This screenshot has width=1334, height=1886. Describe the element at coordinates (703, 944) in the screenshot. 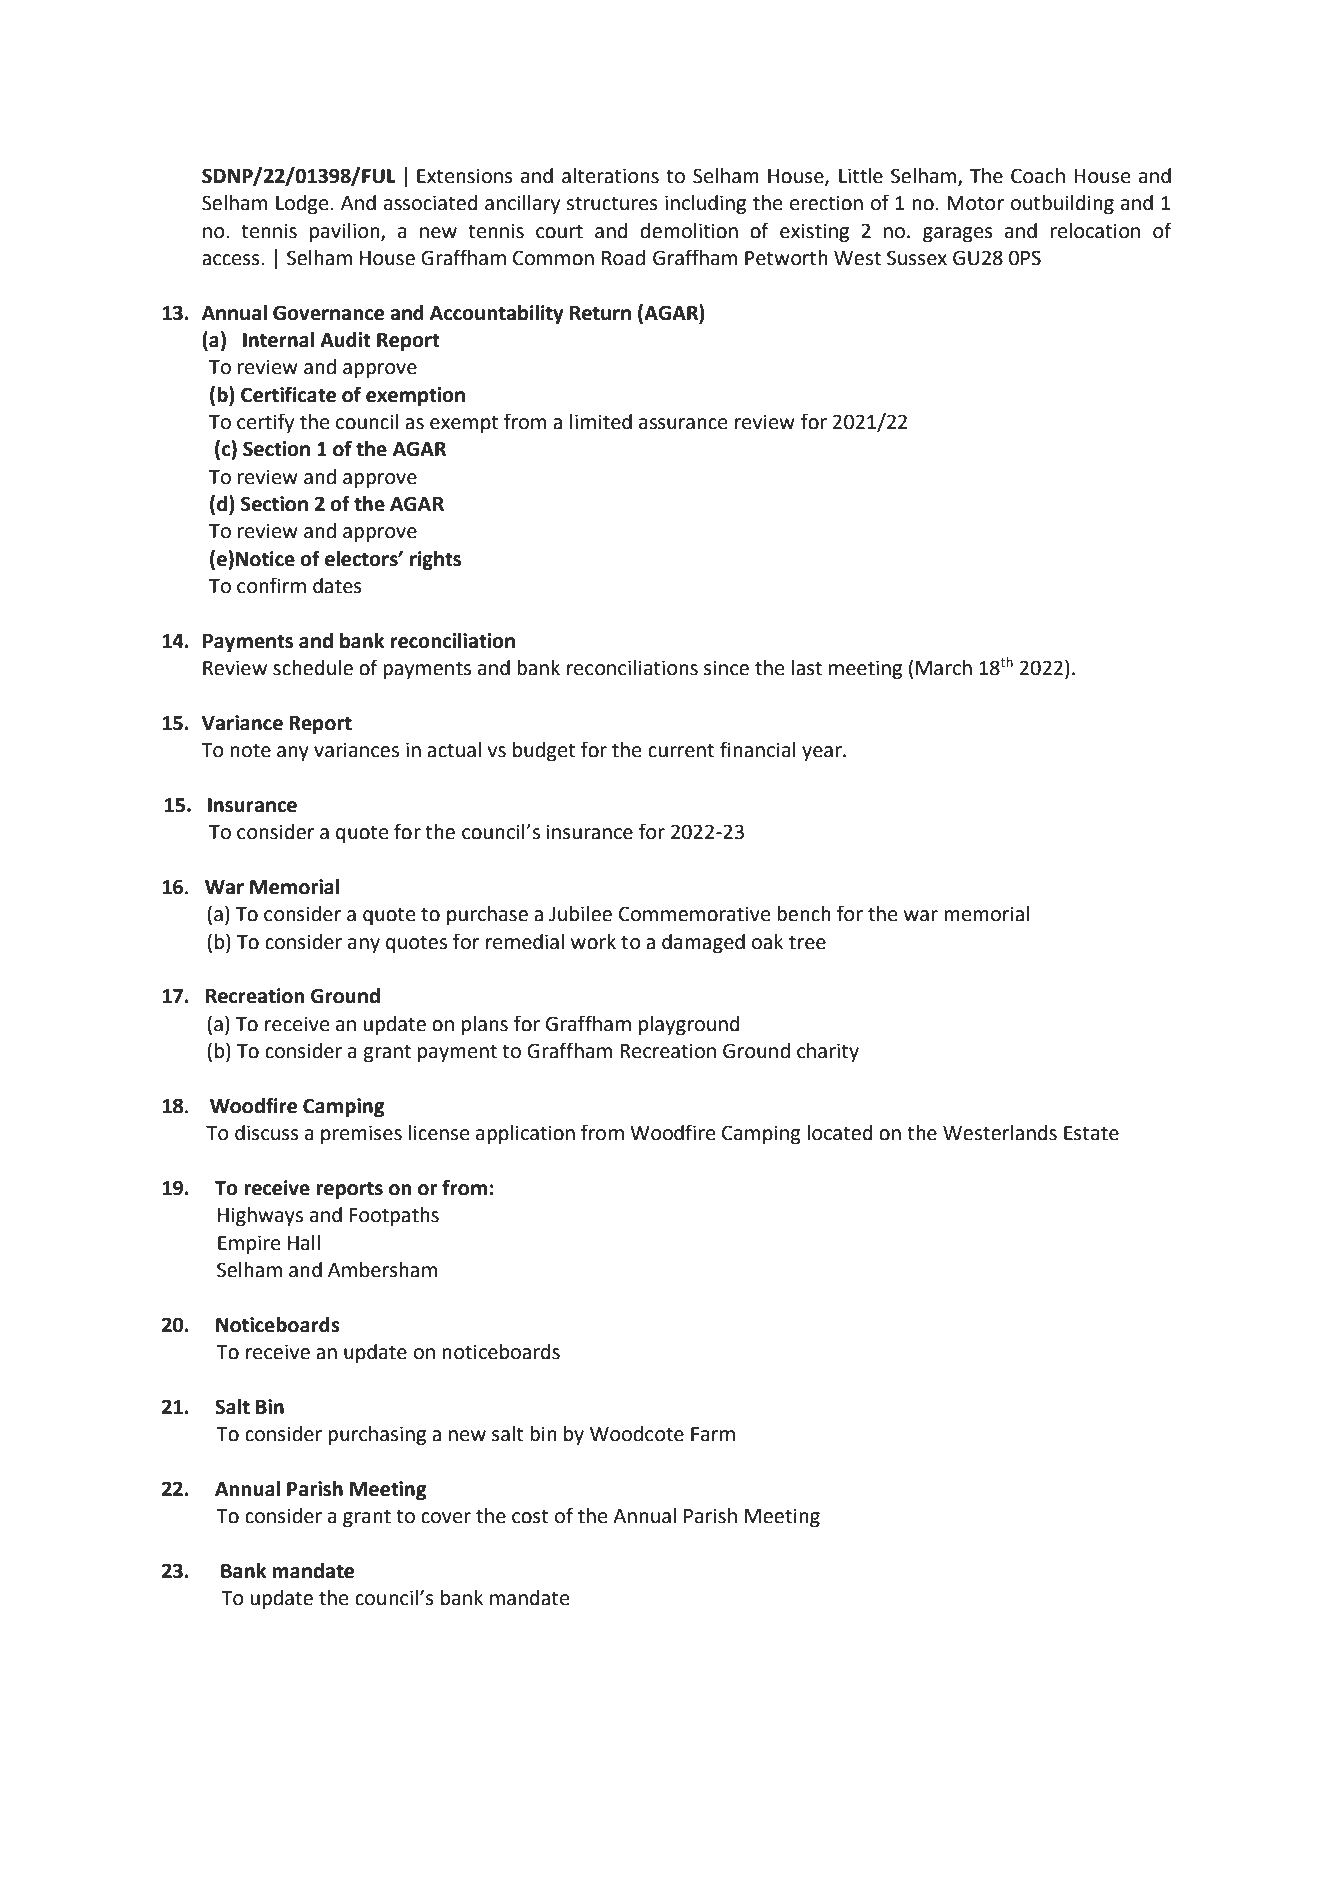

I see `damaged` at that location.
